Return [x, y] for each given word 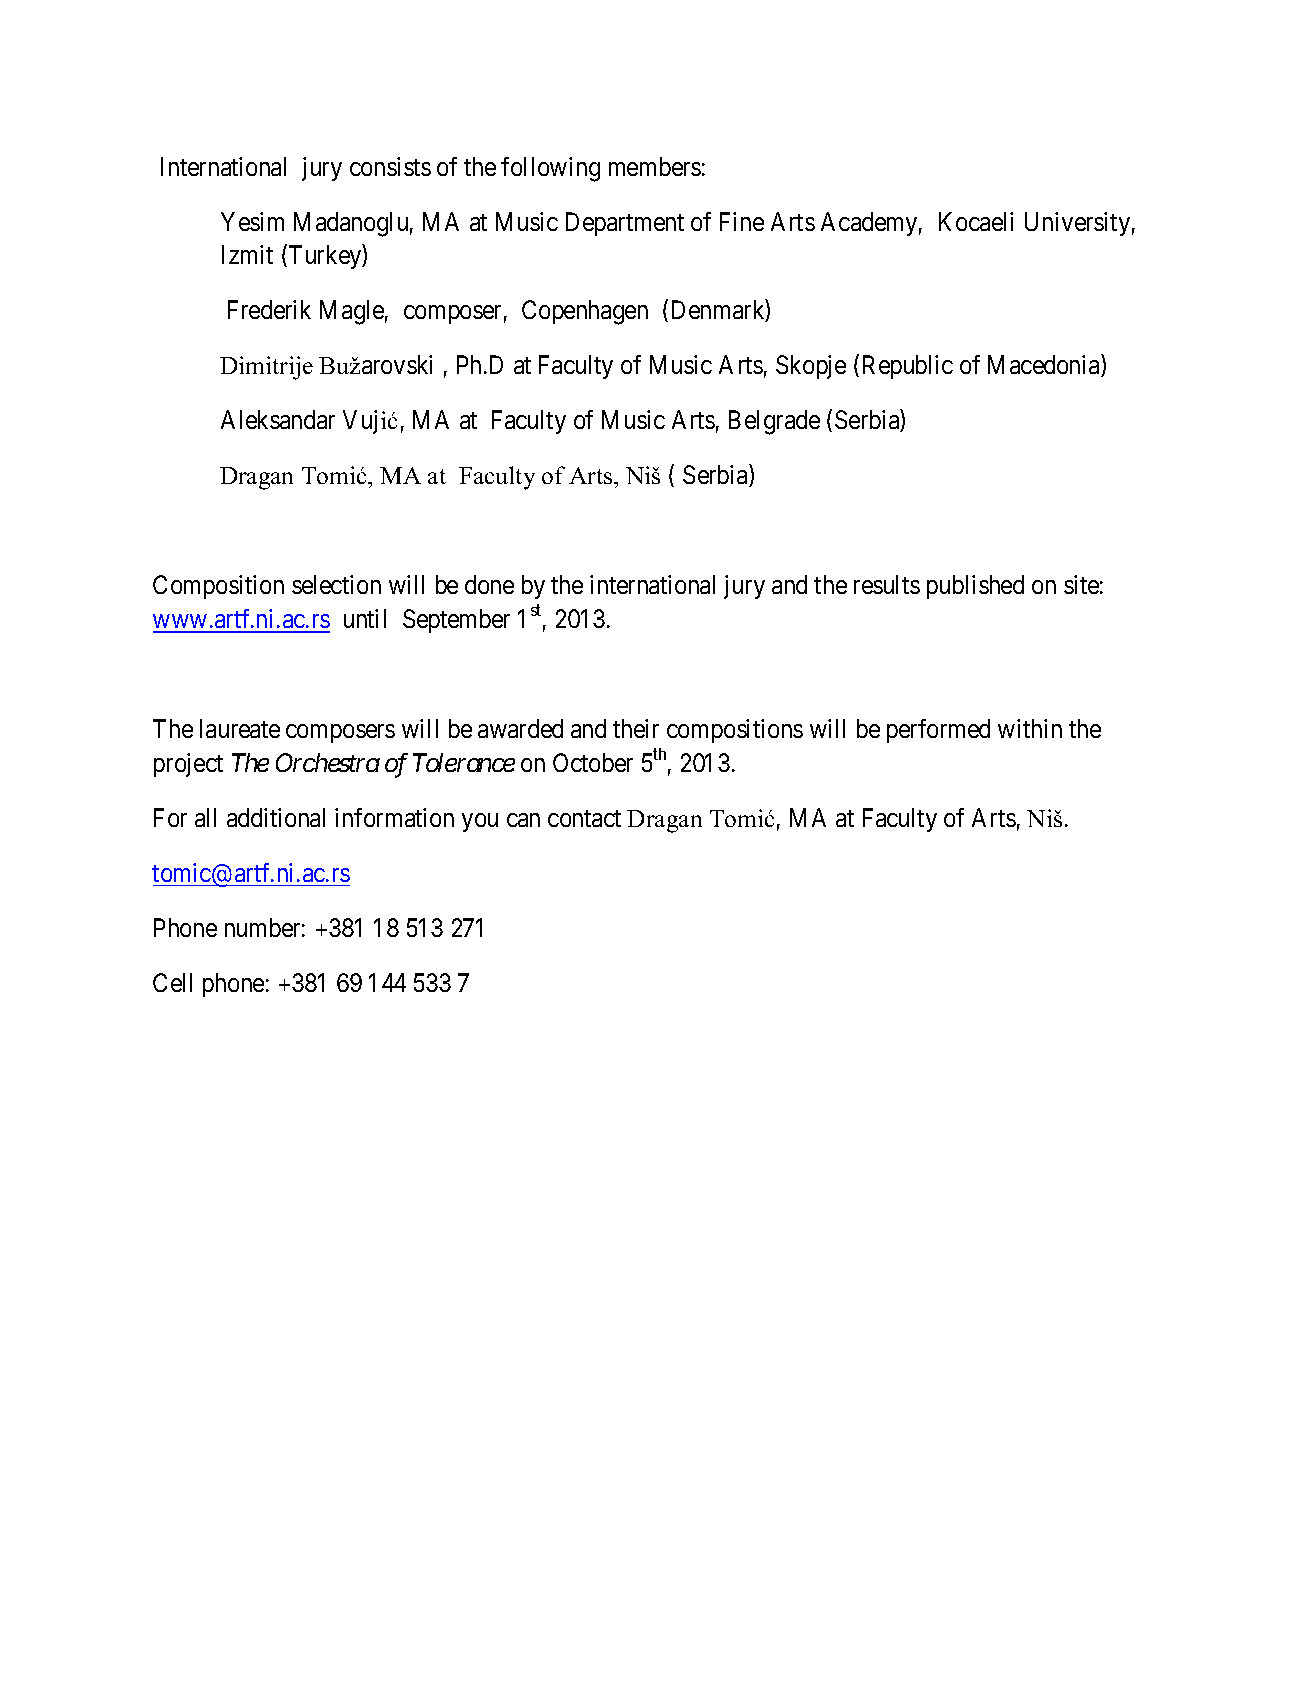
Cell [172, 982]
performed [938, 731]
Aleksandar [278, 419]
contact [584, 818]
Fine [742, 221]
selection [336, 584]
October [593, 762]
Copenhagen [585, 312]
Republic [908, 367]
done [489, 584]
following [550, 169]
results [887, 584]
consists [390, 166]
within [1030, 728]
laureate [240, 728]
